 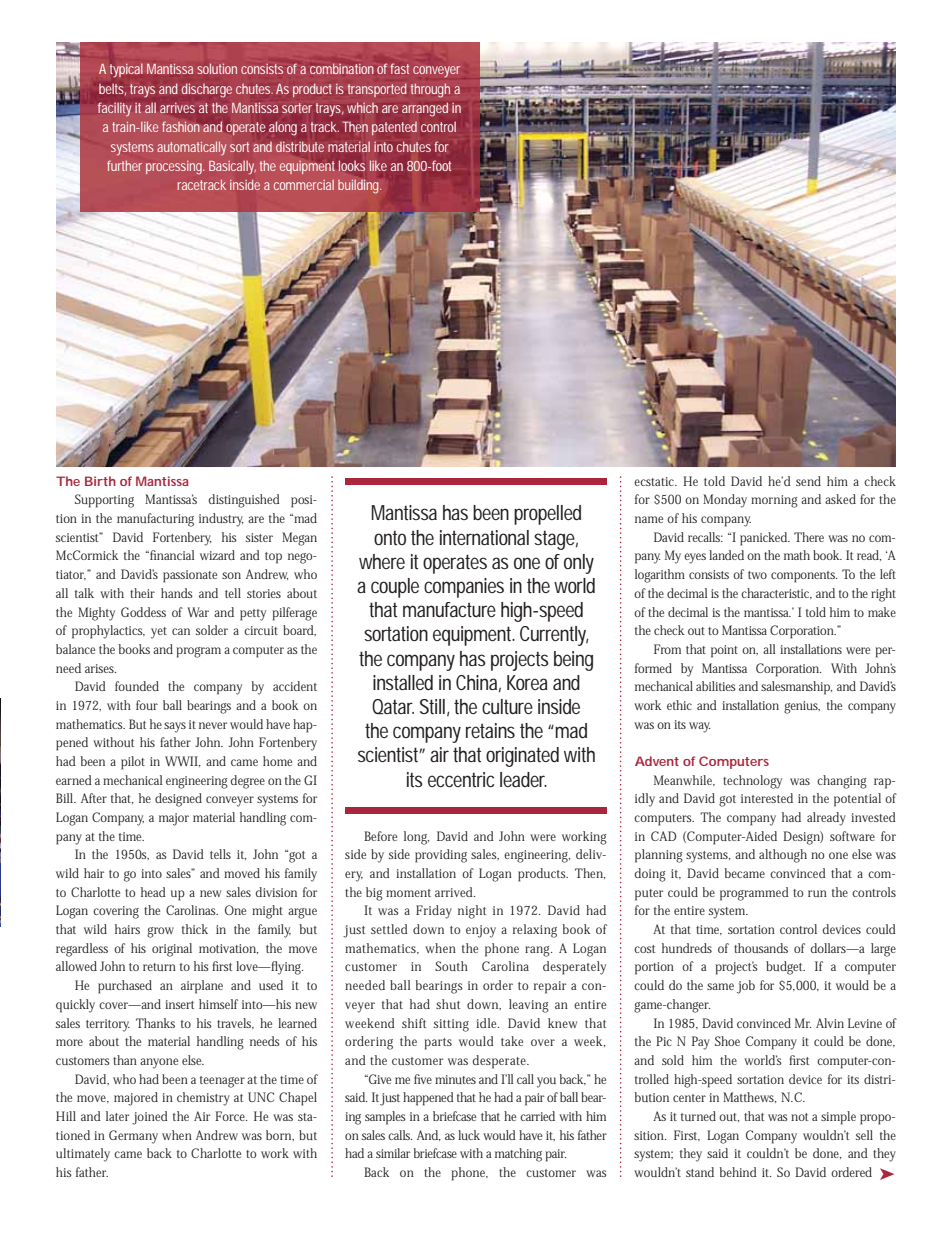 What do you see at coordinates (490, 731) in the page?
I see `retains` at bounding box center [490, 731].
